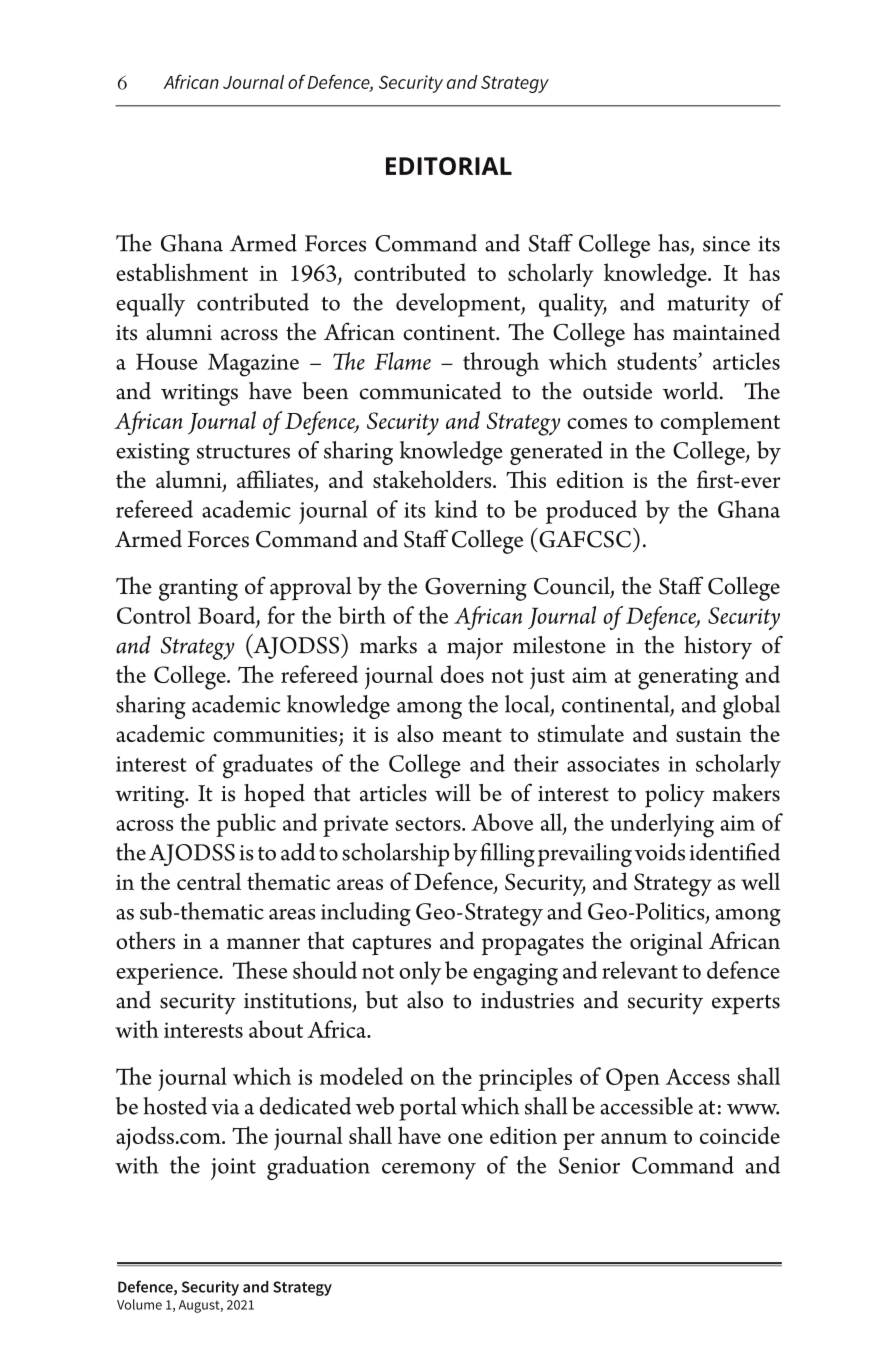 The height and width of the screenshot is (1359, 896). Describe the element at coordinates (449, 166) in the screenshot. I see `EDITORIAL` at that location.
